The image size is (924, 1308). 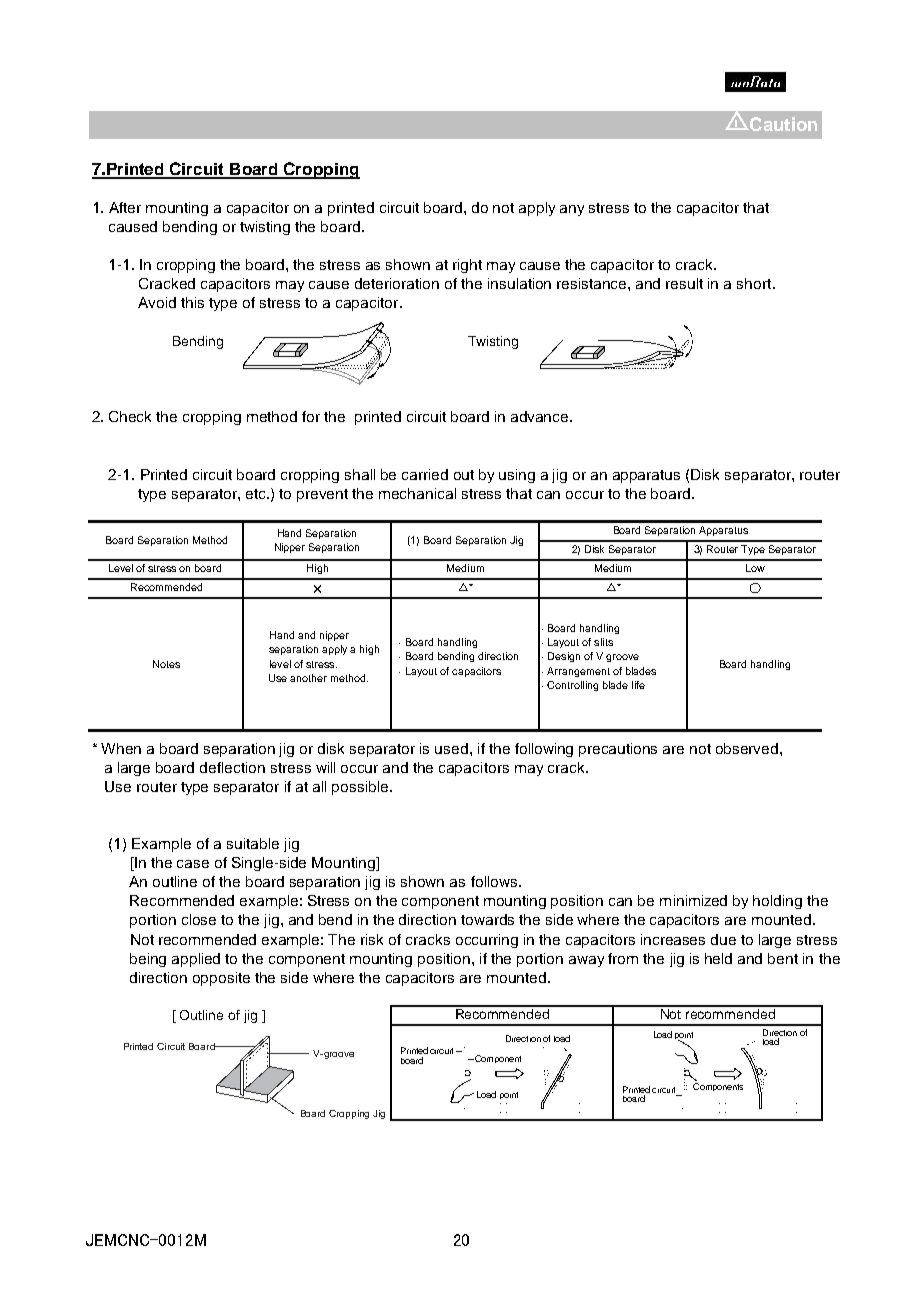 I want to click on result, so click(x=684, y=283).
